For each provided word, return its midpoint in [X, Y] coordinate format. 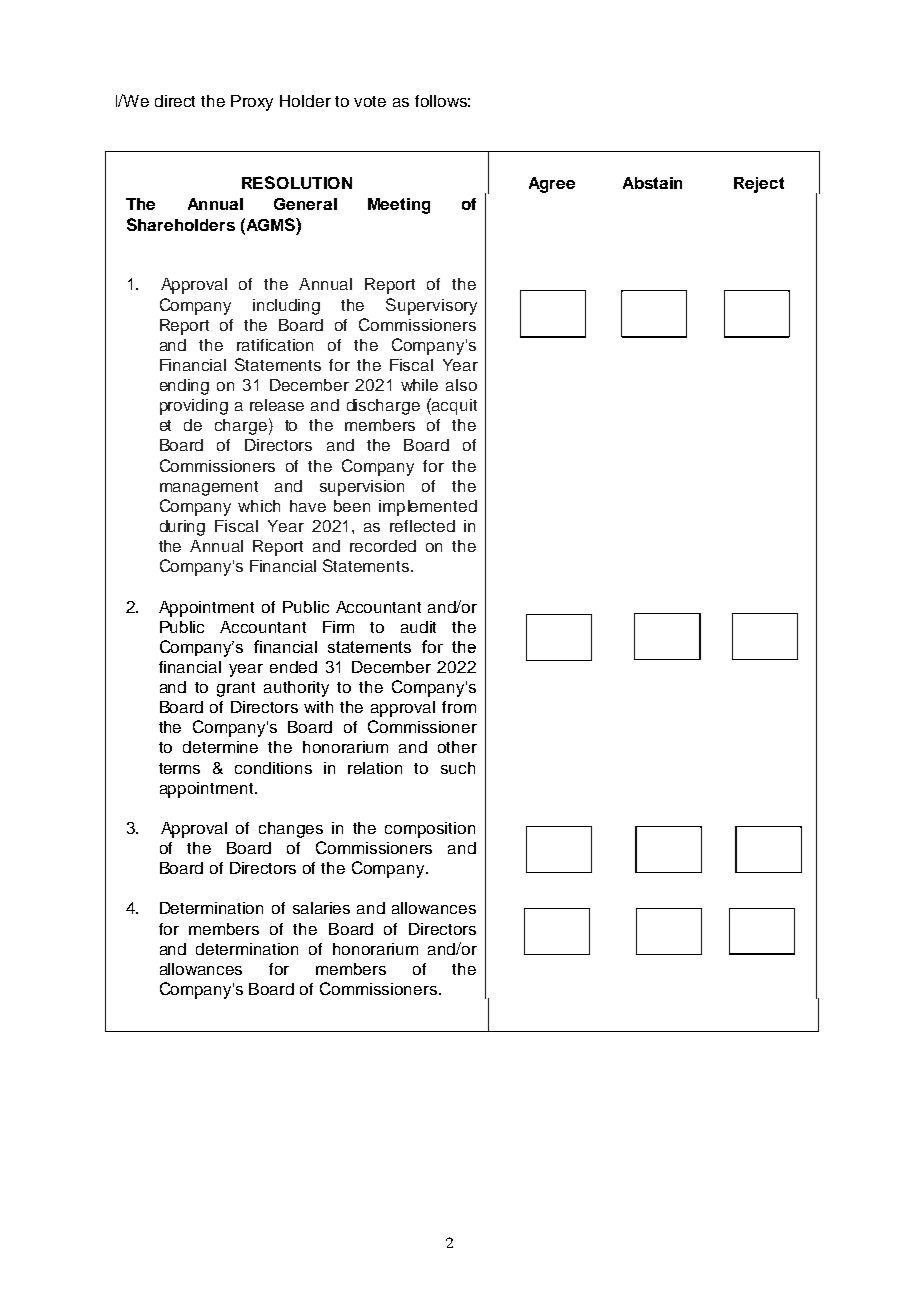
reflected [422, 526]
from [459, 707]
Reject [759, 185]
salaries [321, 908]
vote [370, 101]
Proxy [252, 103]
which [259, 506]
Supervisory [431, 306]
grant [236, 689]
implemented [428, 508]
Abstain [652, 183]
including [286, 307]
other [457, 747]
